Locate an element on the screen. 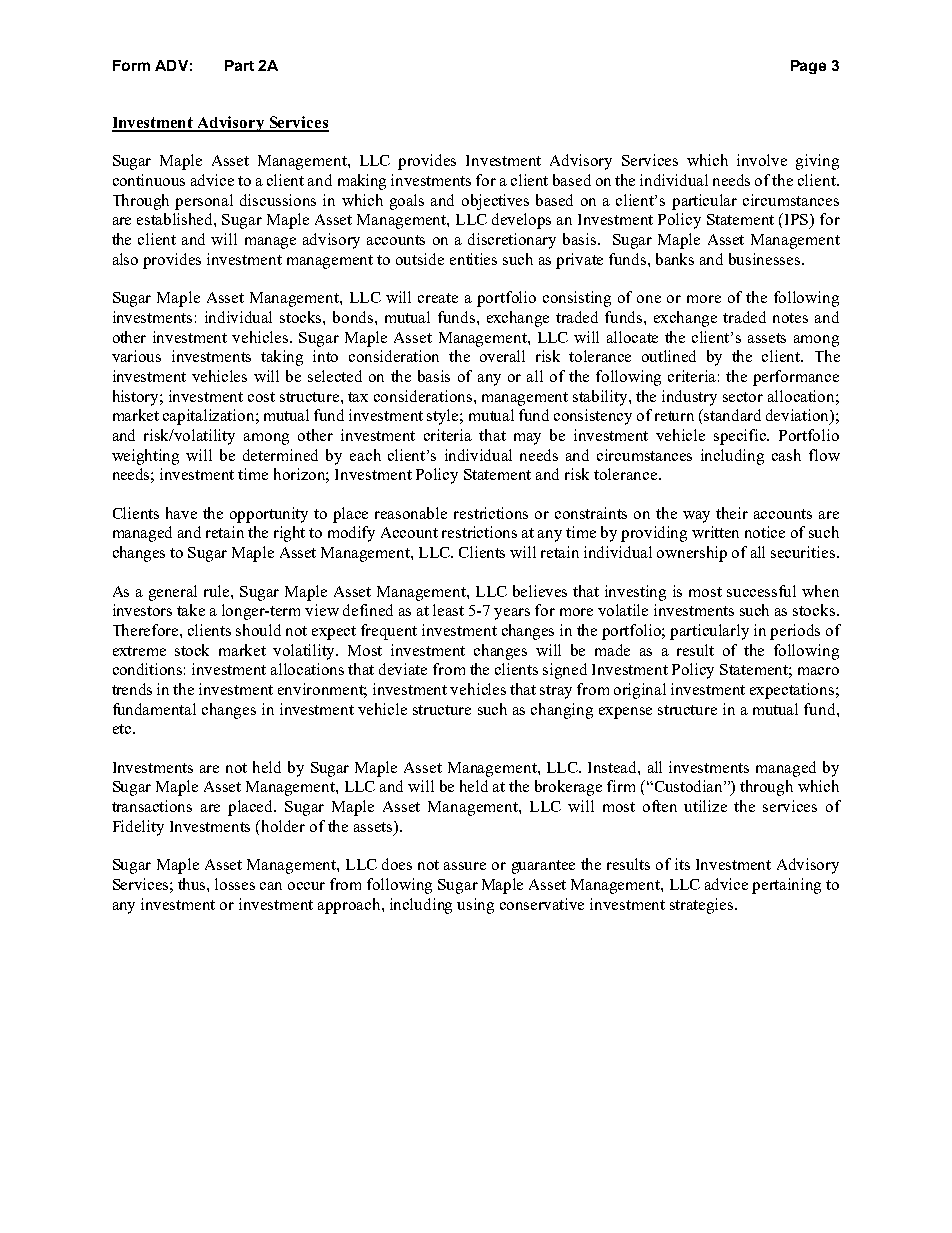 This screenshot has height=1233, width=952. objectives is located at coordinates (495, 202).
